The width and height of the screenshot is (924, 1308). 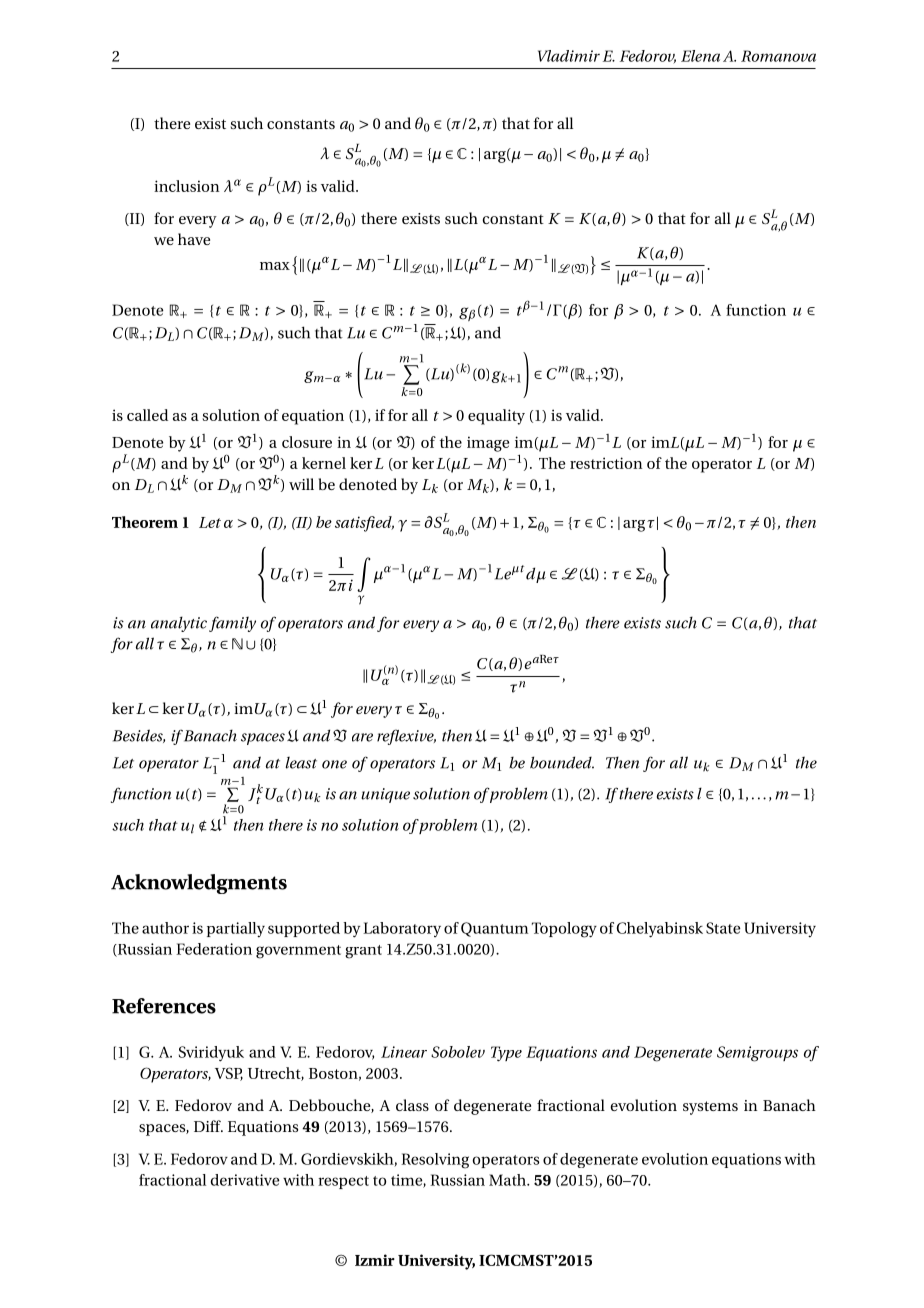 I want to click on least, so click(x=301, y=762).
